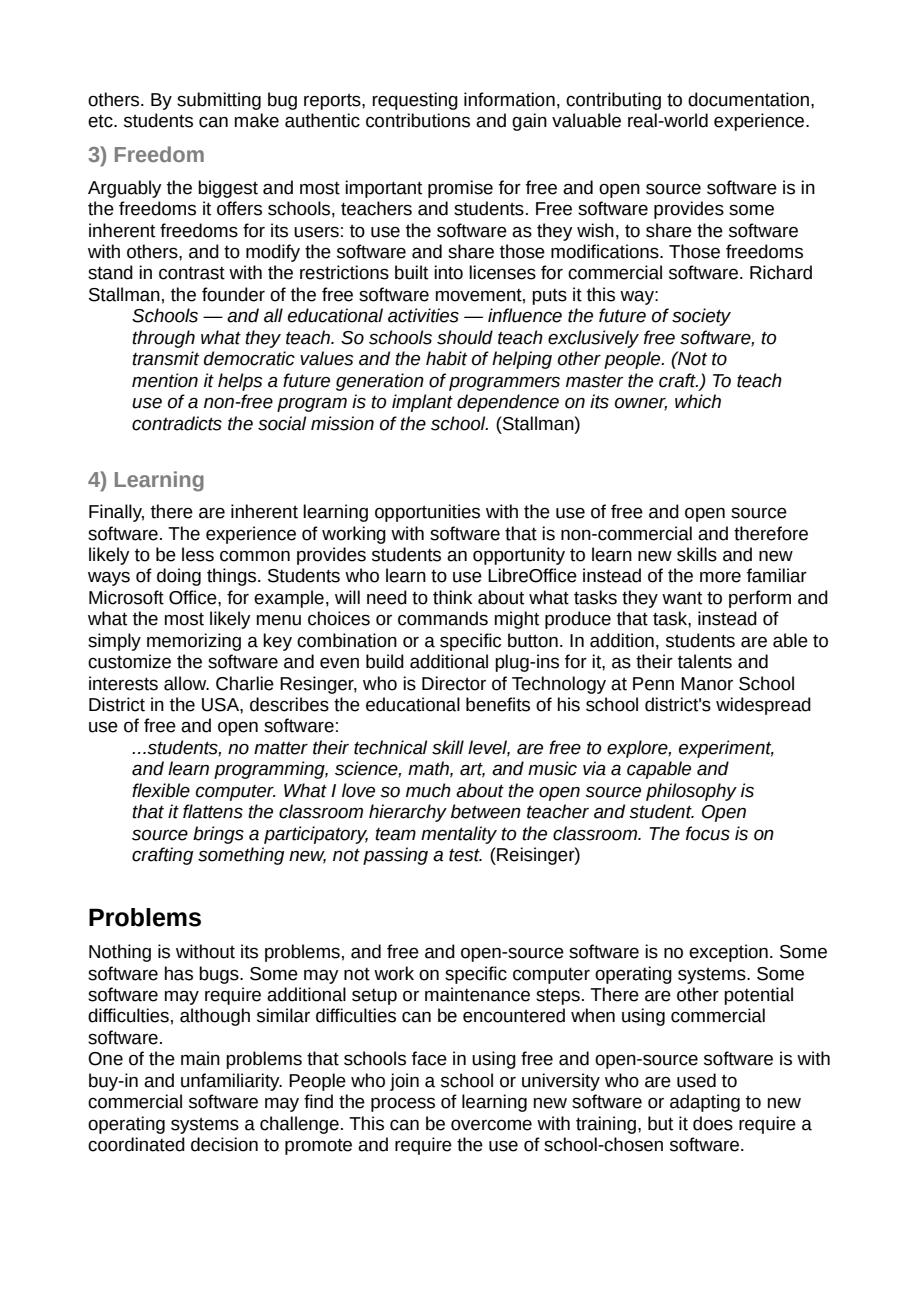 The height and width of the image is (1308, 924). Describe the element at coordinates (224, 1144) in the image. I see `decision` at that location.
